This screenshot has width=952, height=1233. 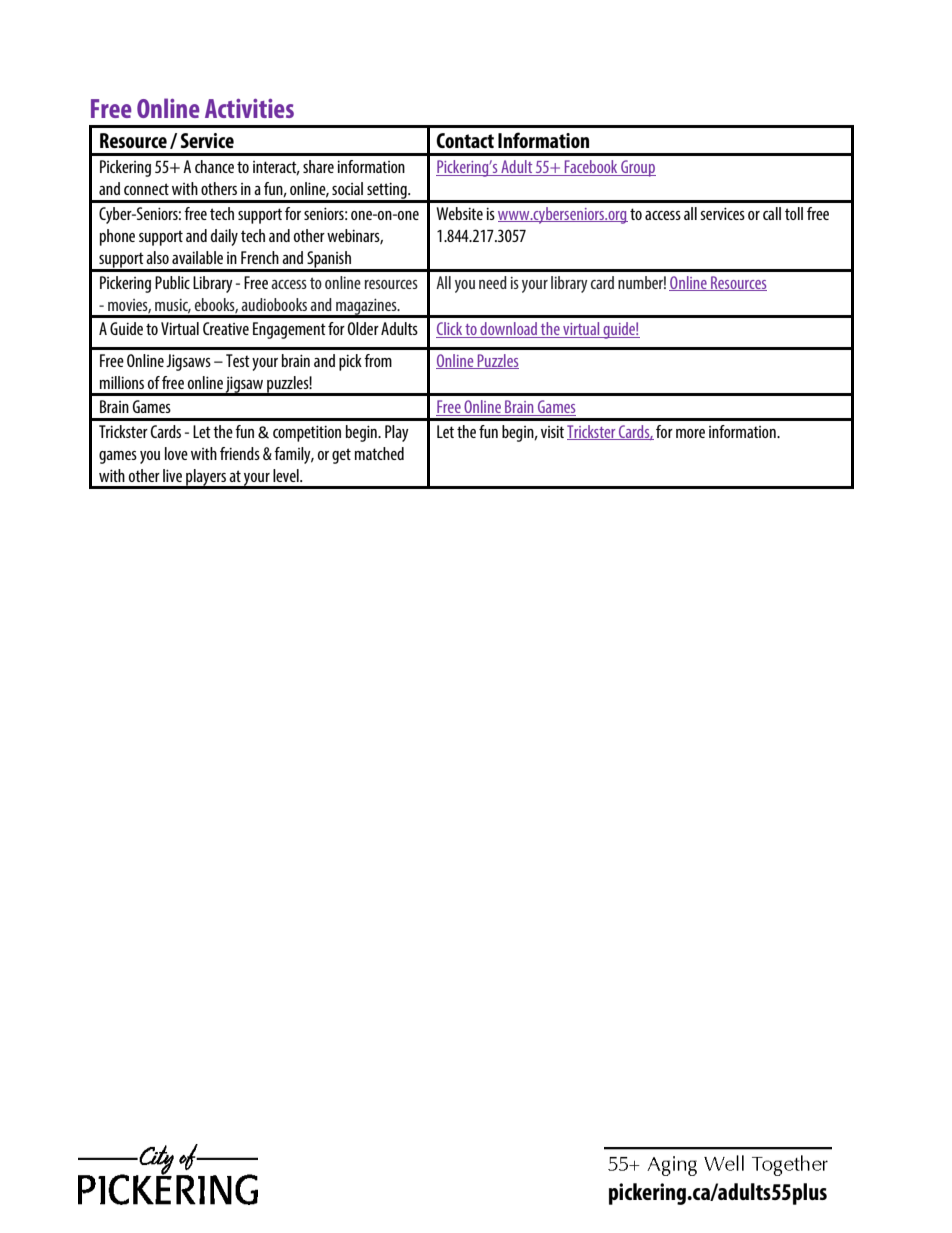 What do you see at coordinates (379, 453) in the screenshot?
I see `matched` at bounding box center [379, 453].
